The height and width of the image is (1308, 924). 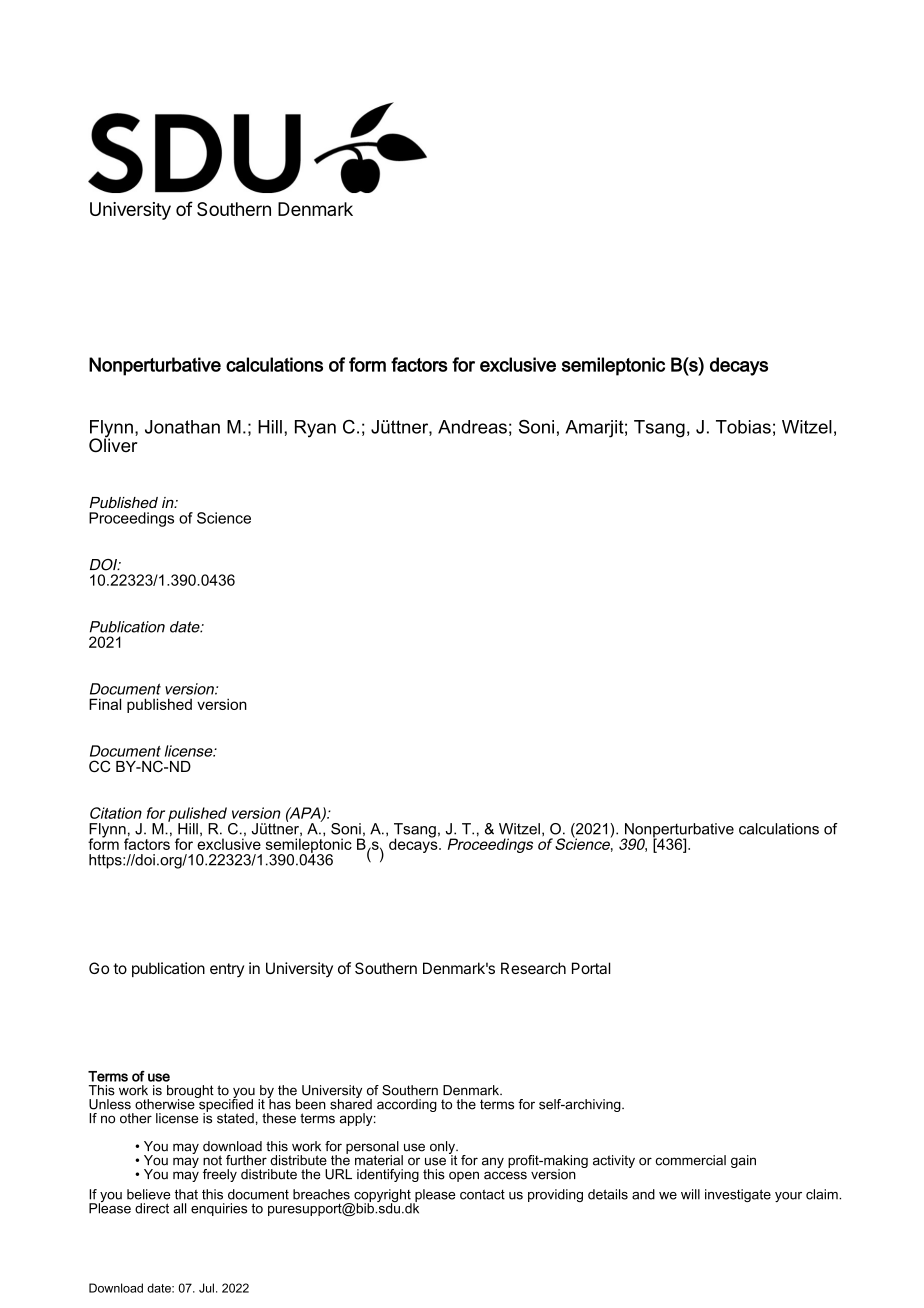 What do you see at coordinates (743, 1161) in the image?
I see `gain` at bounding box center [743, 1161].
